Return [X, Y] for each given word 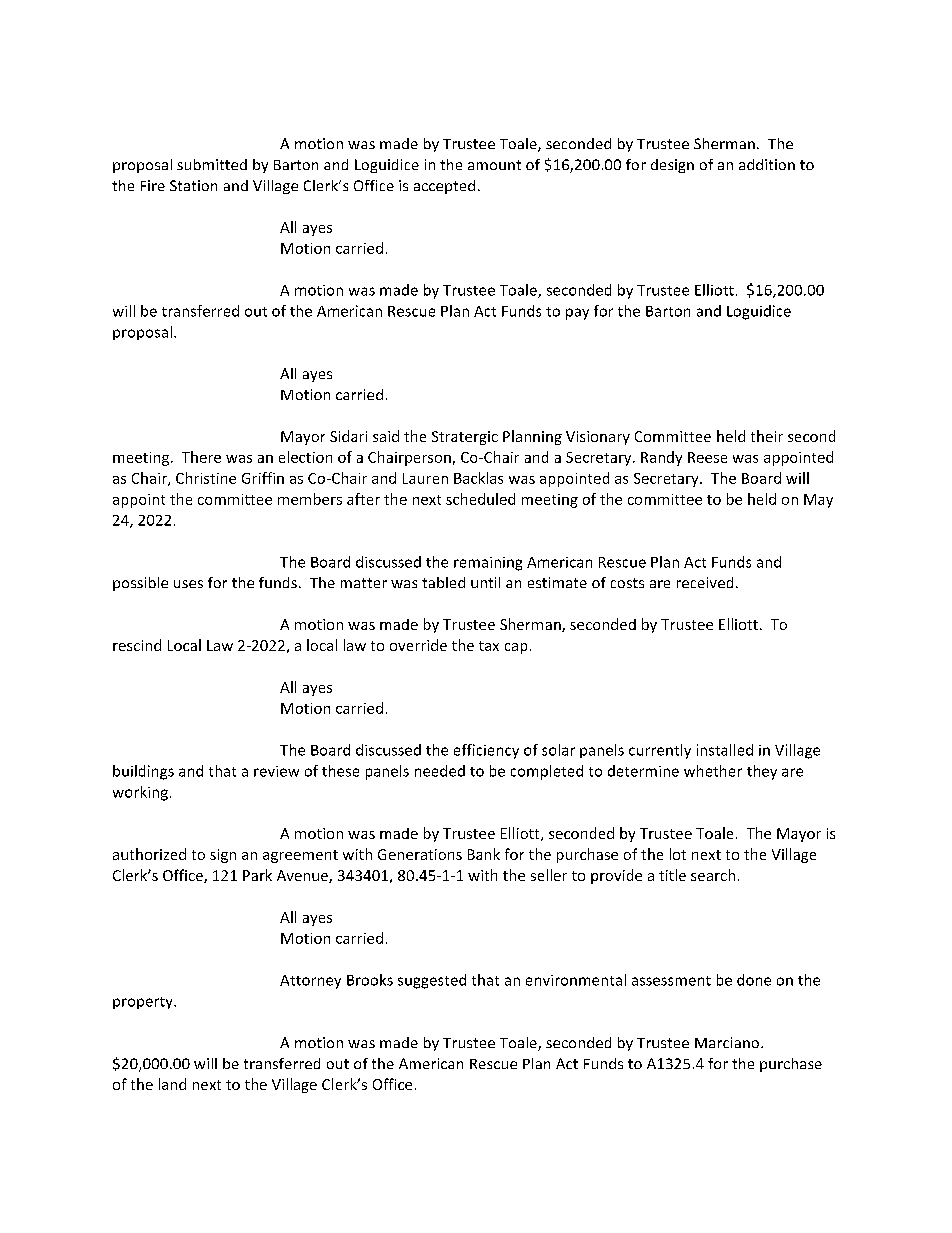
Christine [206, 478]
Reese [707, 457]
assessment [671, 981]
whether [713, 771]
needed [440, 771]
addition [767, 164]
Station [193, 185]
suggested [432, 981]
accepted [444, 187]
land [172, 1084]
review [276, 771]
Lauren [425, 478]
